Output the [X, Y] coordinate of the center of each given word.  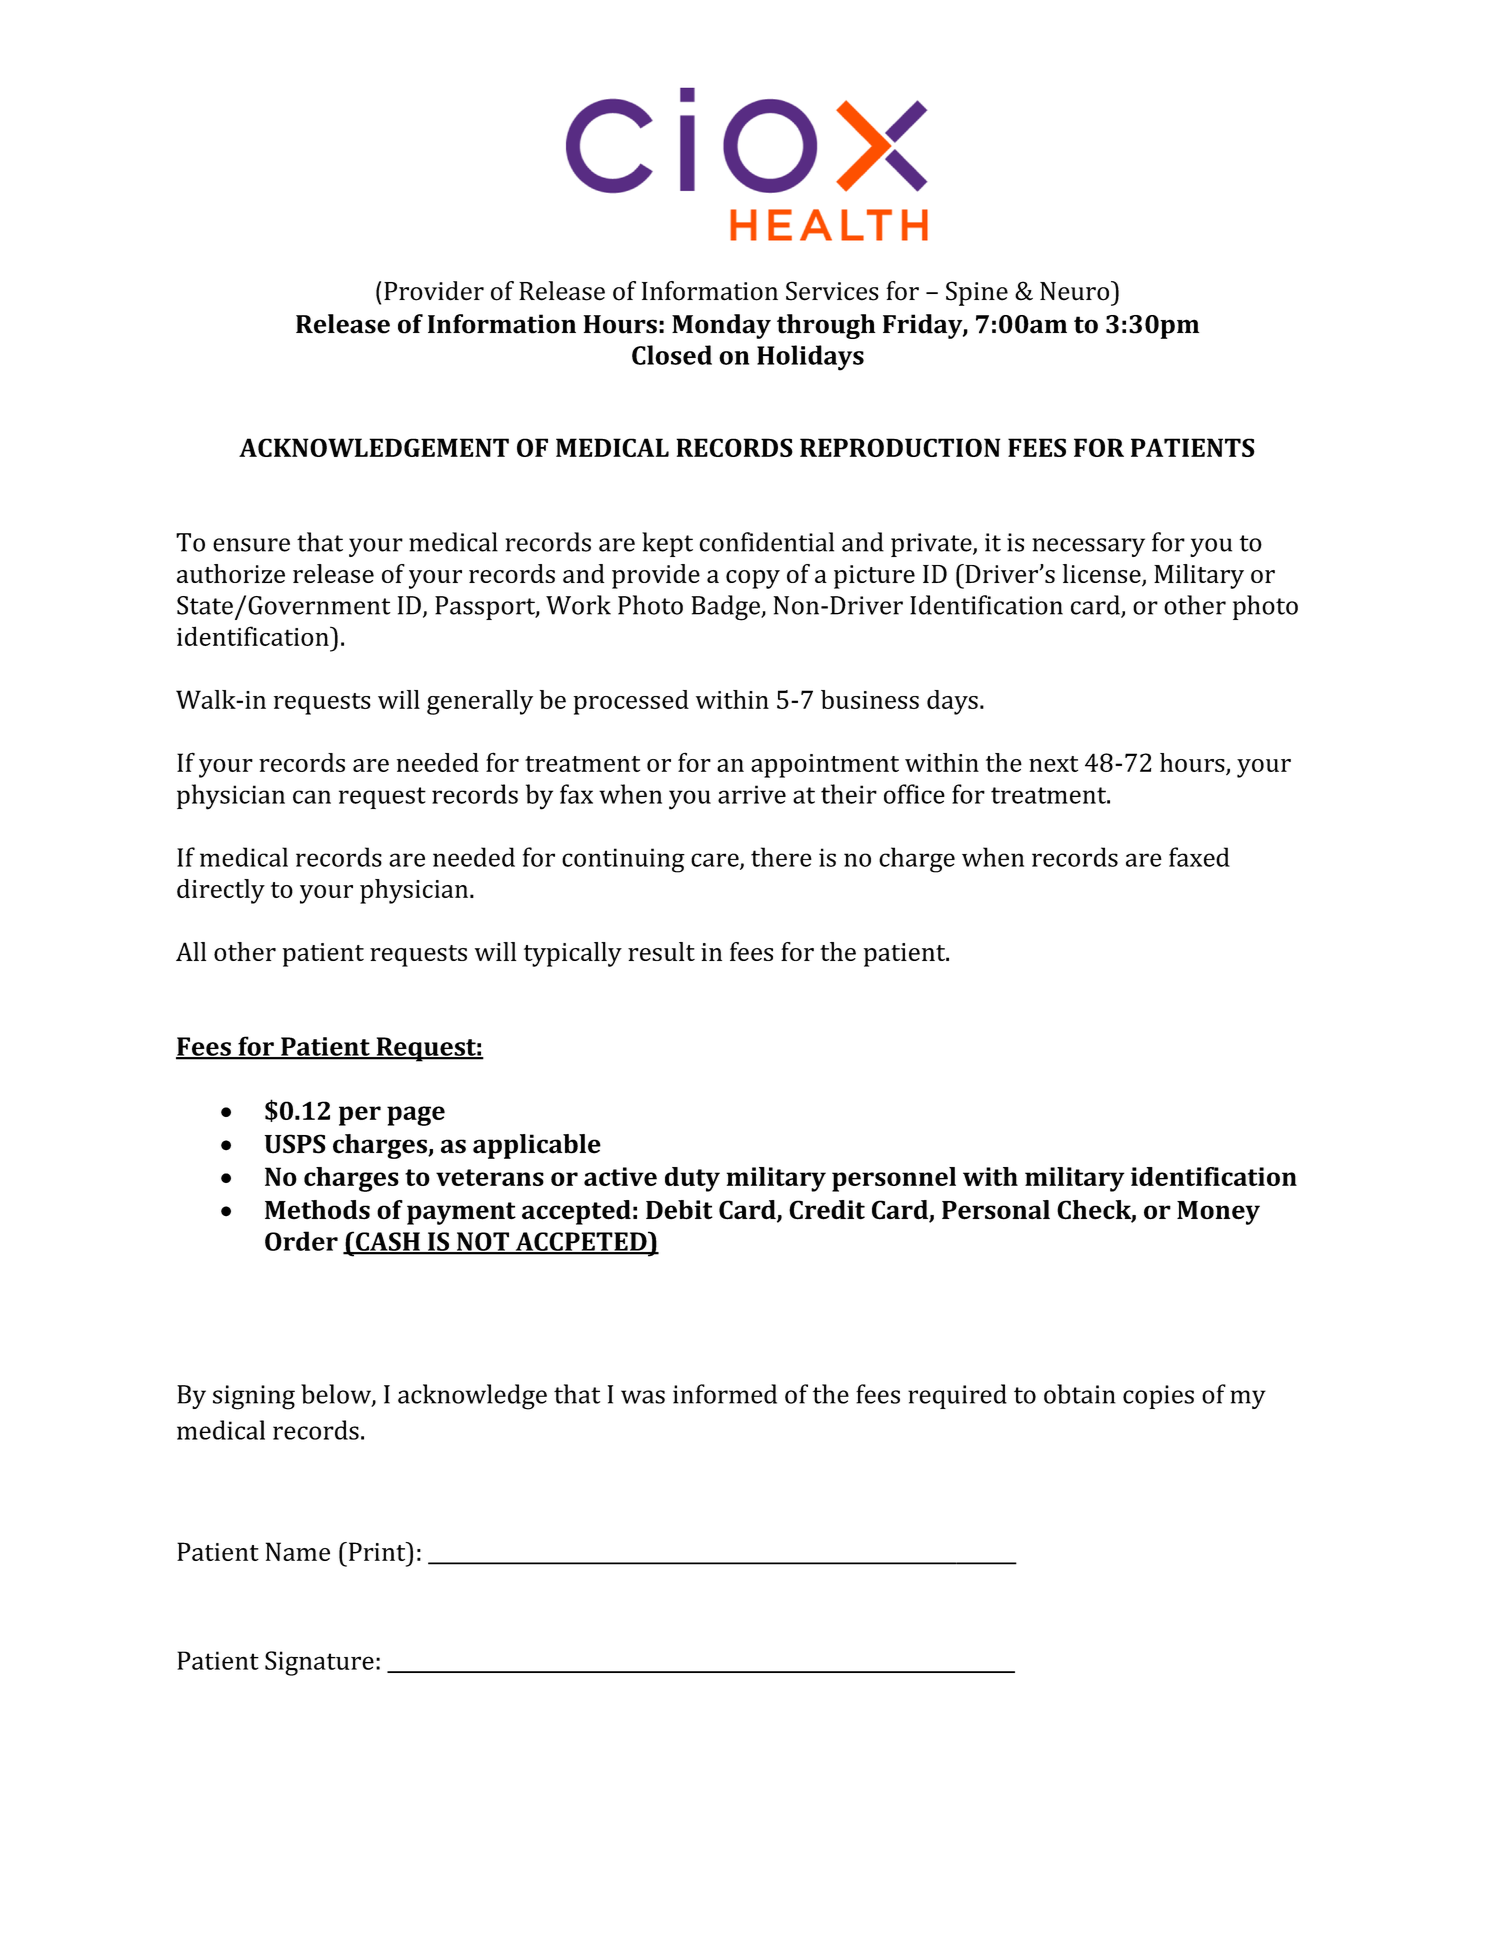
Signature [319, 1663]
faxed [1199, 857]
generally [480, 702]
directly [221, 891]
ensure [251, 545]
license [1103, 575]
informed [725, 1394]
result [661, 951]
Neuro [1076, 291]
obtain [1080, 1394]
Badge [727, 608]
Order [301, 1241]
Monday [721, 326]
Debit [679, 1210]
